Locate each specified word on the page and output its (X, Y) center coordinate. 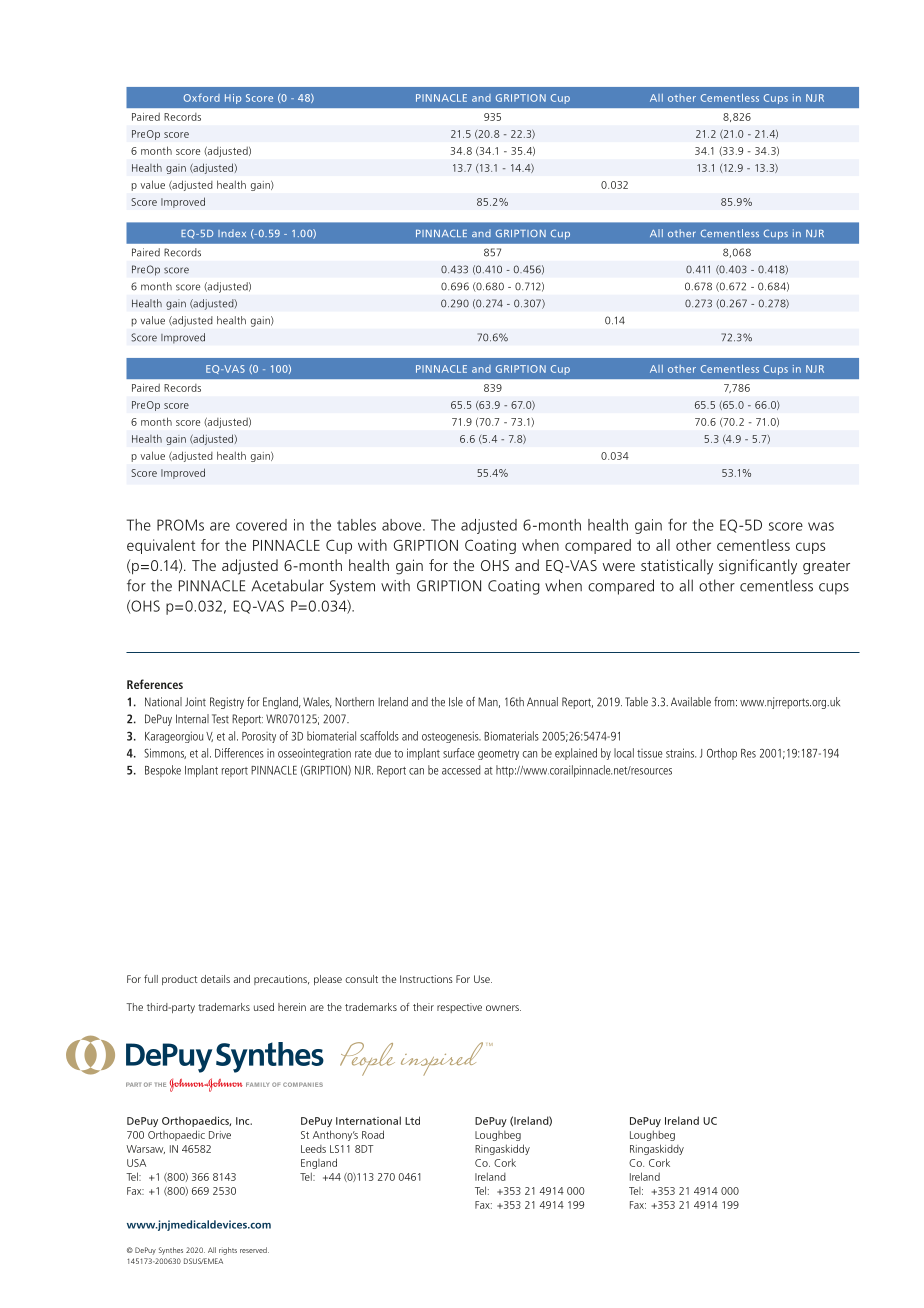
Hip (233, 99)
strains (681, 753)
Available (691, 702)
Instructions (426, 979)
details (215, 979)
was (821, 526)
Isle (456, 702)
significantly (758, 567)
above (403, 525)
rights (228, 1251)
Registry (227, 703)
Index (232, 233)
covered (261, 525)
